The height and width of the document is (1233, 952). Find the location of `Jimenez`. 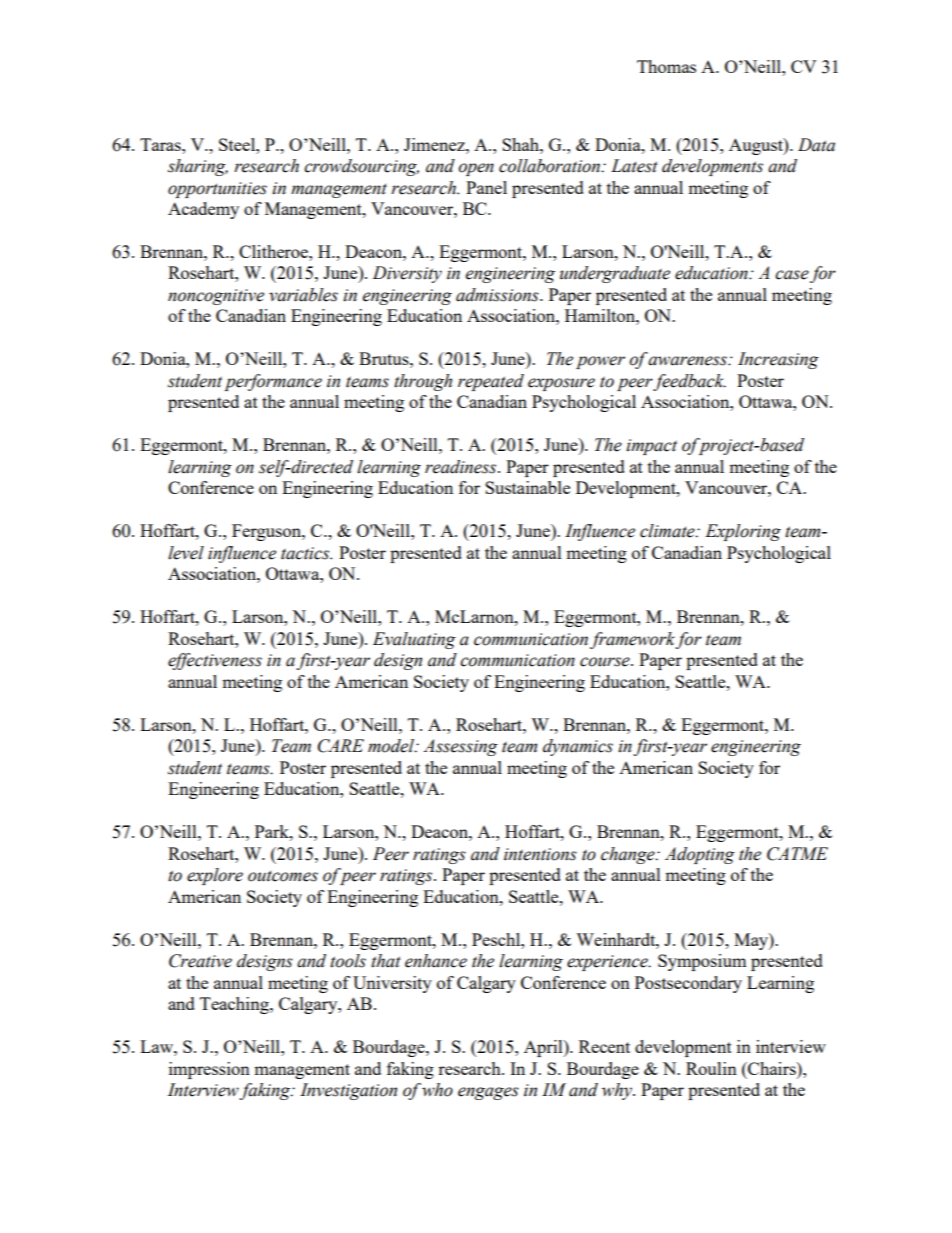

Jimenez is located at coordinates (435, 144).
